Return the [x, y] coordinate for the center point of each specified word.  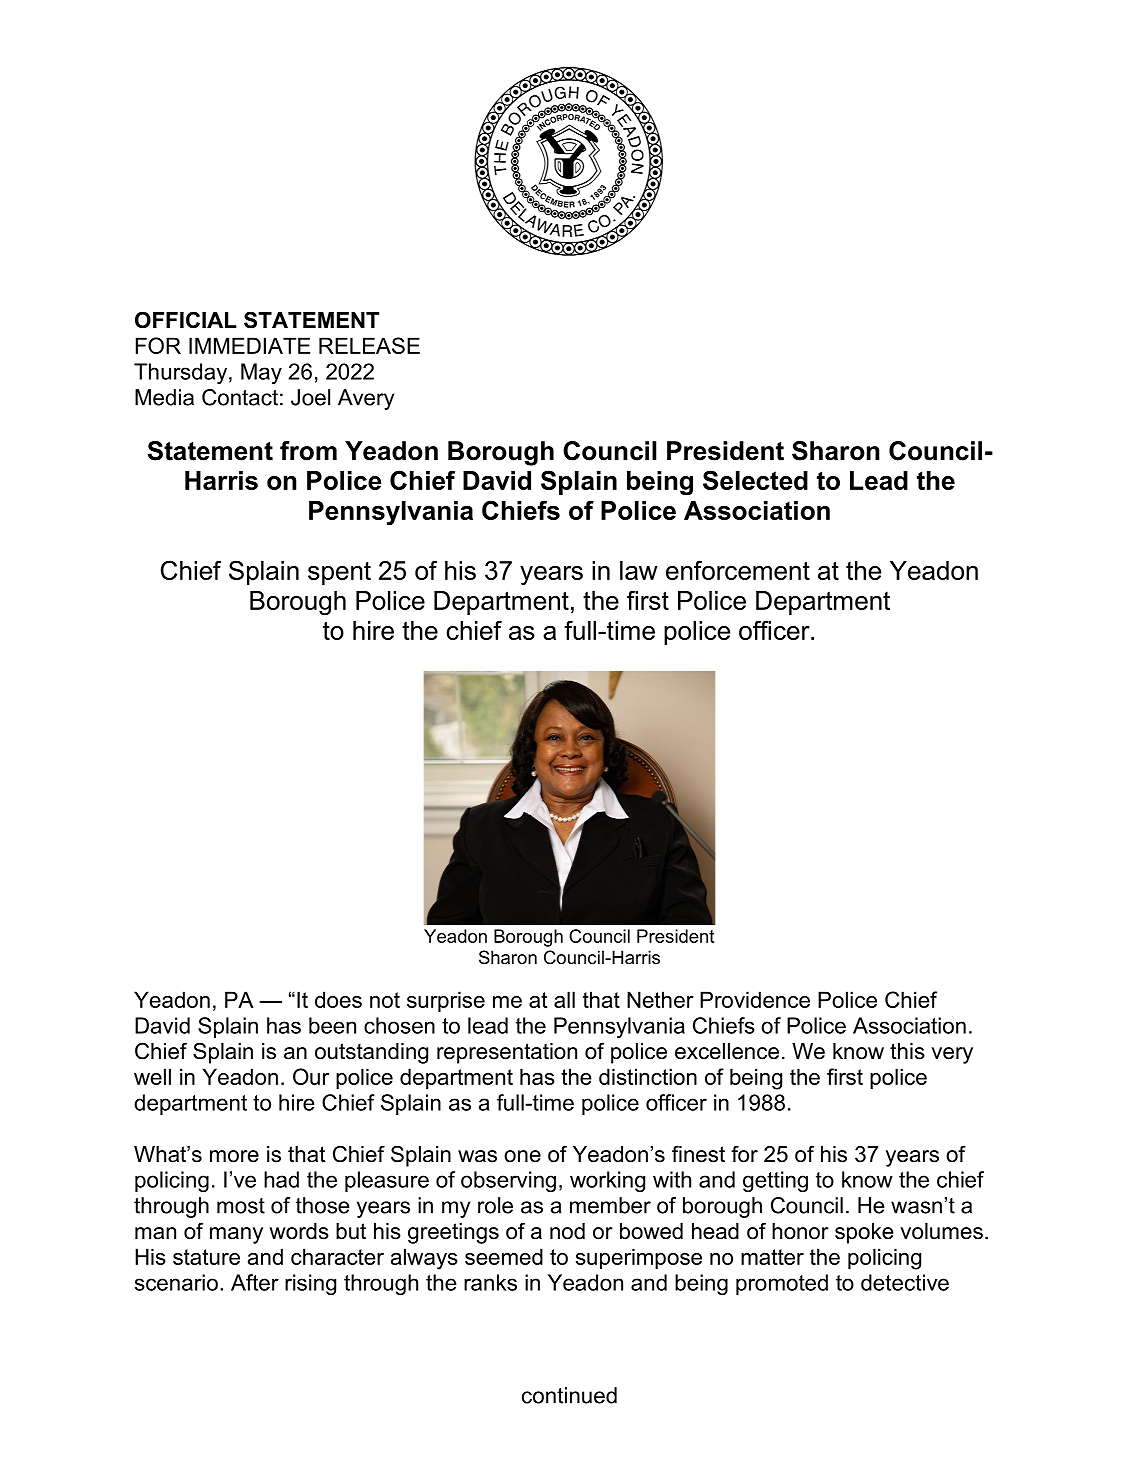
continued [569, 1395]
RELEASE [369, 345]
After [255, 1282]
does [338, 999]
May [261, 373]
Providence [755, 999]
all [564, 999]
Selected [755, 480]
